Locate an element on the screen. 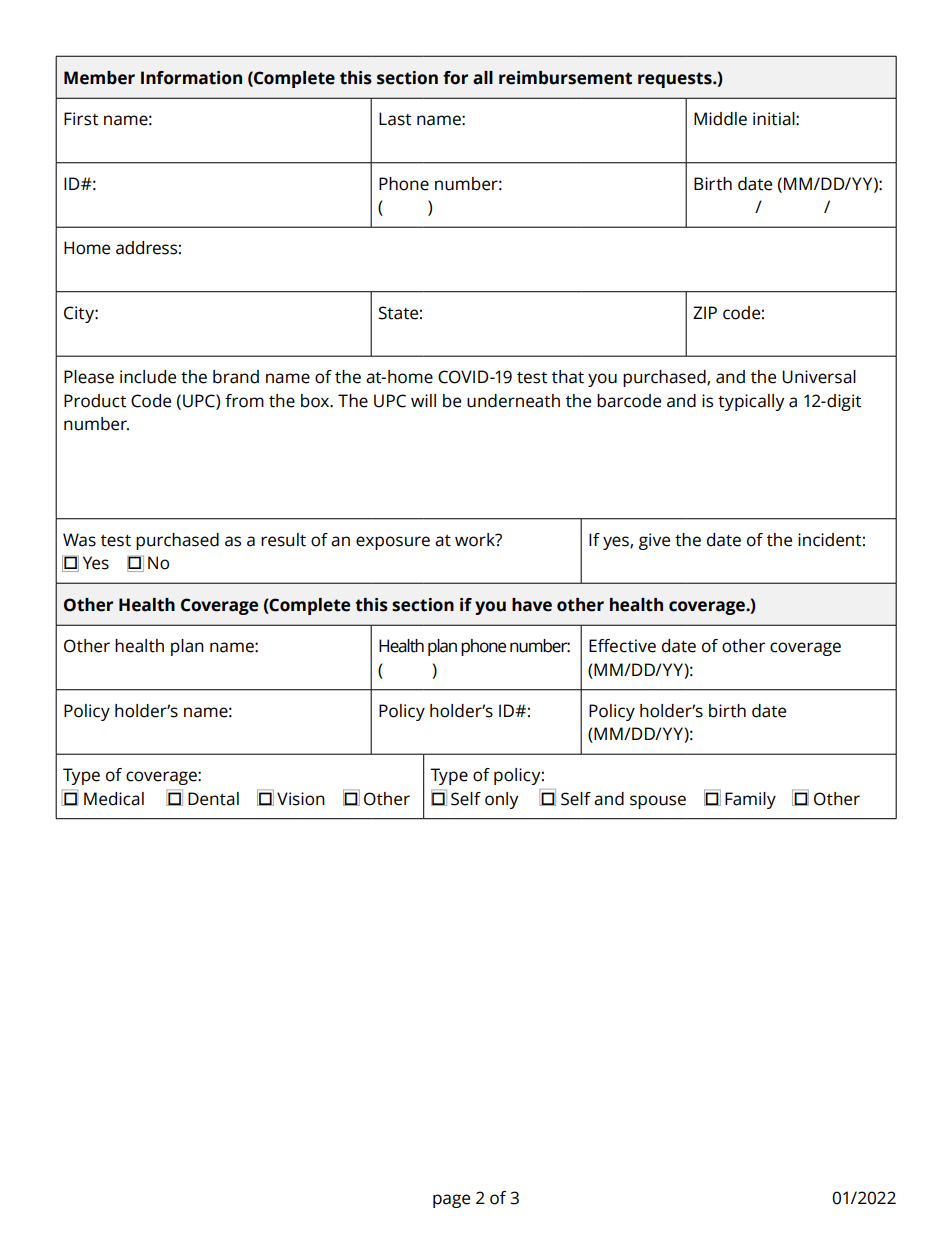  include is located at coordinates (148, 377).
